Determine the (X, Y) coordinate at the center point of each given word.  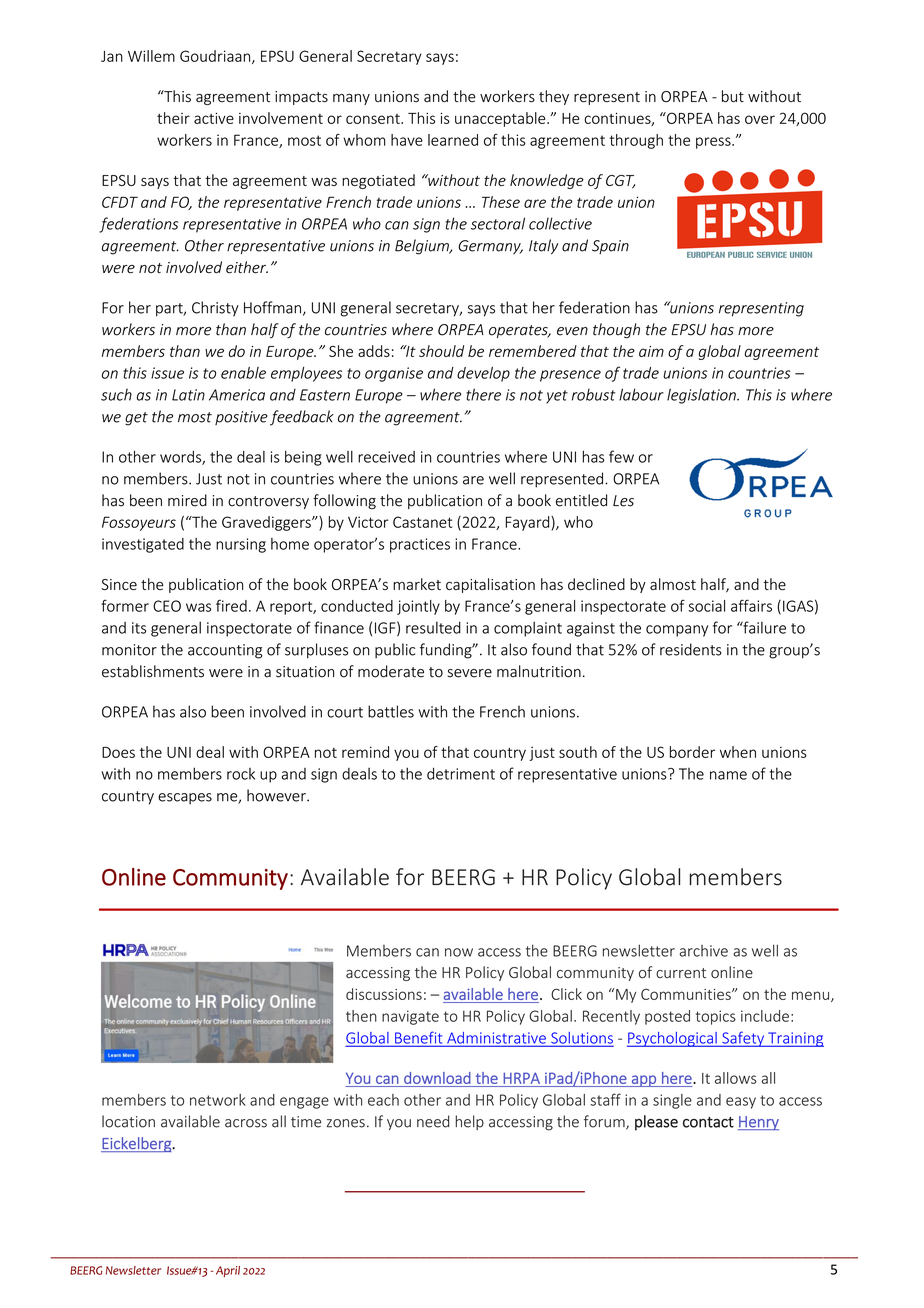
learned (453, 140)
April (228, 1271)
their (173, 118)
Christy (215, 309)
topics (716, 1017)
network (218, 1100)
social (706, 606)
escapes (185, 798)
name (728, 775)
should (441, 351)
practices (420, 545)
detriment (461, 773)
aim (651, 351)
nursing (241, 545)
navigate (410, 1017)
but (733, 96)
